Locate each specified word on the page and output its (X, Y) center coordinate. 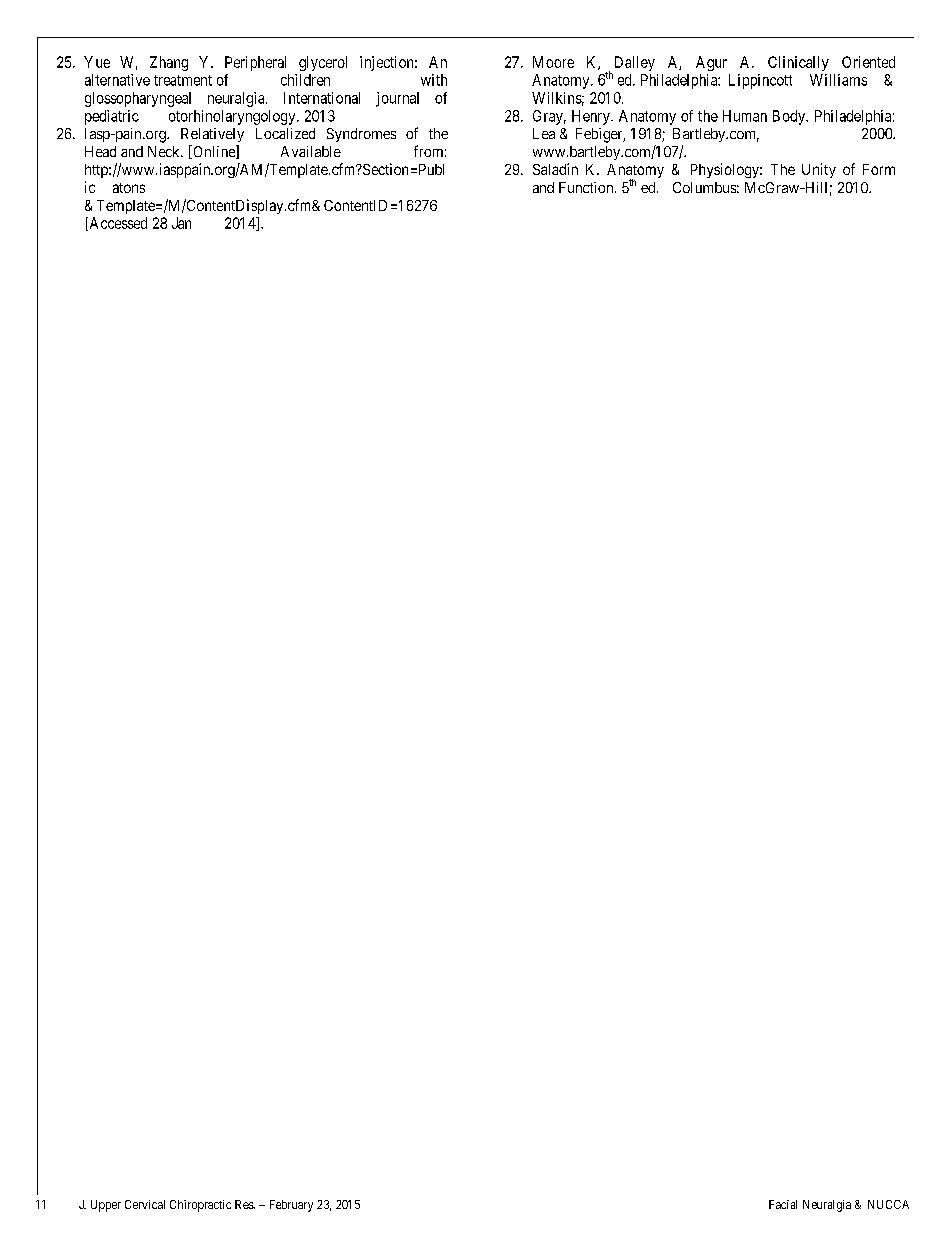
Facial (783, 1204)
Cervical (145, 1204)
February (291, 1206)
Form (879, 169)
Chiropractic (200, 1206)
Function (587, 187)
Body (790, 117)
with (434, 80)
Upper (106, 1206)
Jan (181, 223)
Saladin (555, 169)
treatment (183, 80)
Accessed (117, 224)
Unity (819, 170)
